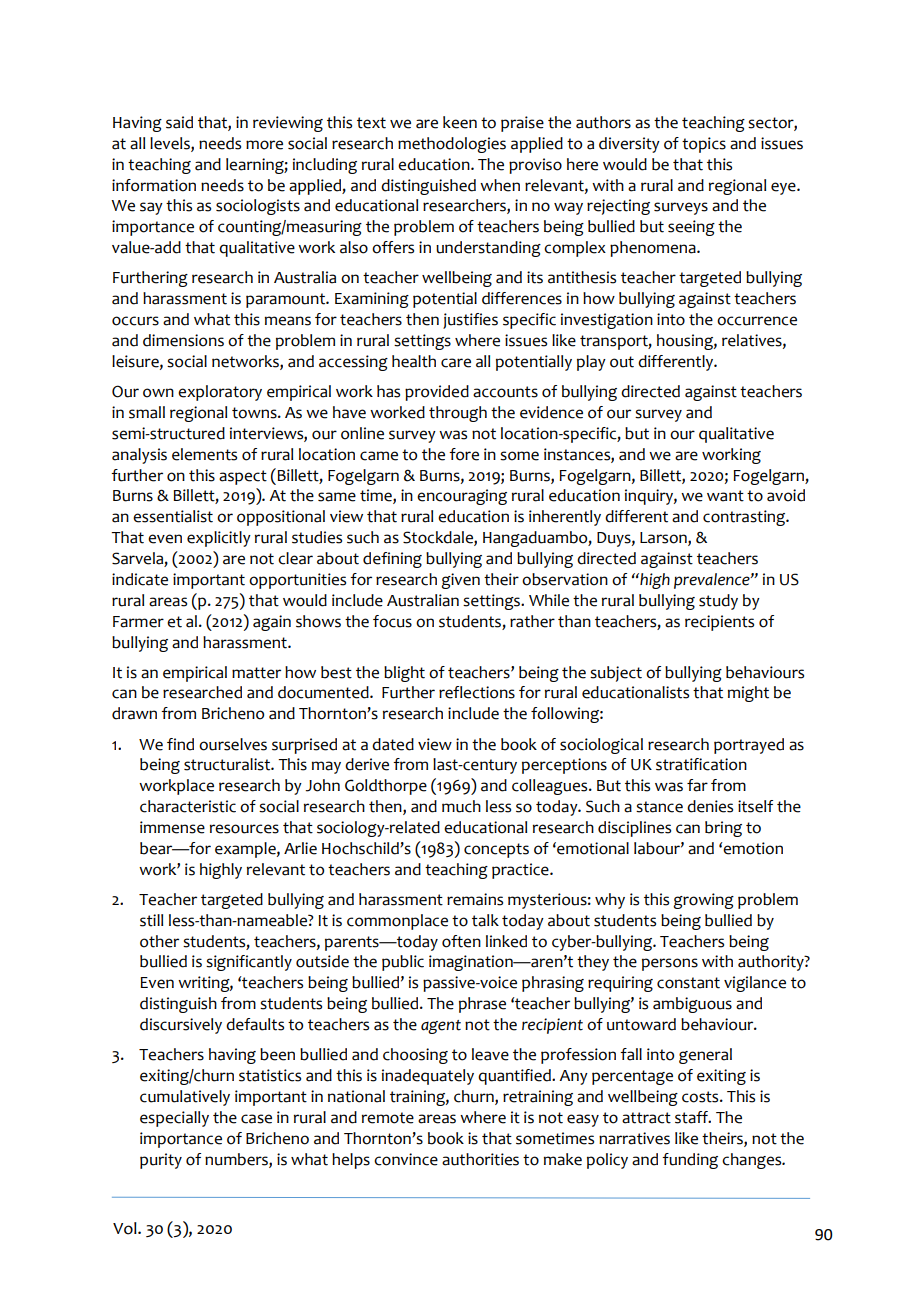  I want to click on given, so click(460, 581).
